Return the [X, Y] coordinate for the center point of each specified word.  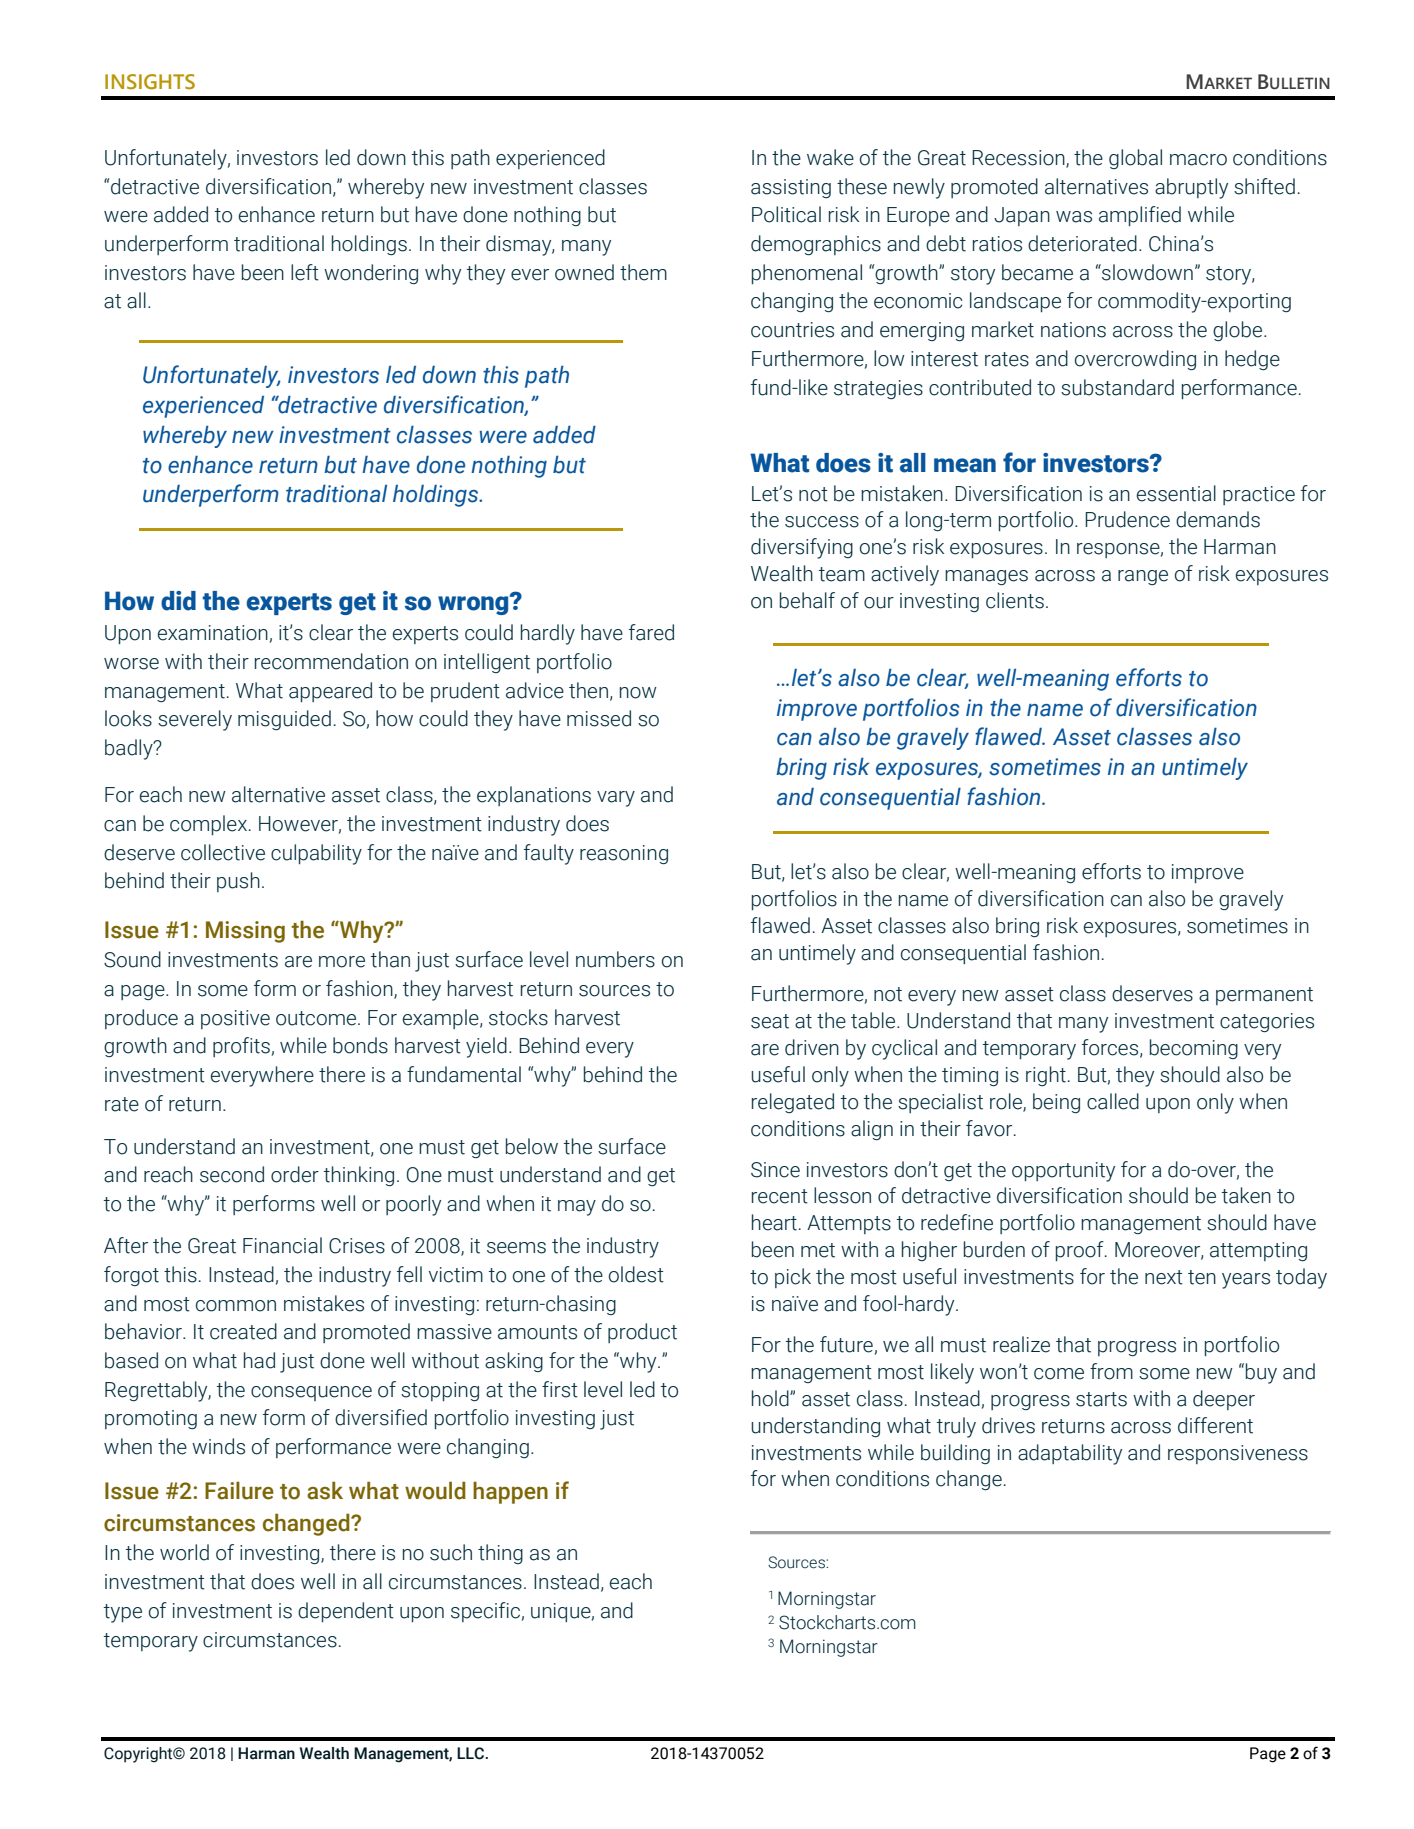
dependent [346, 1612]
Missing [245, 932]
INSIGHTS [150, 82]
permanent [1264, 996]
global [1135, 159]
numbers [615, 959]
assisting [791, 188]
